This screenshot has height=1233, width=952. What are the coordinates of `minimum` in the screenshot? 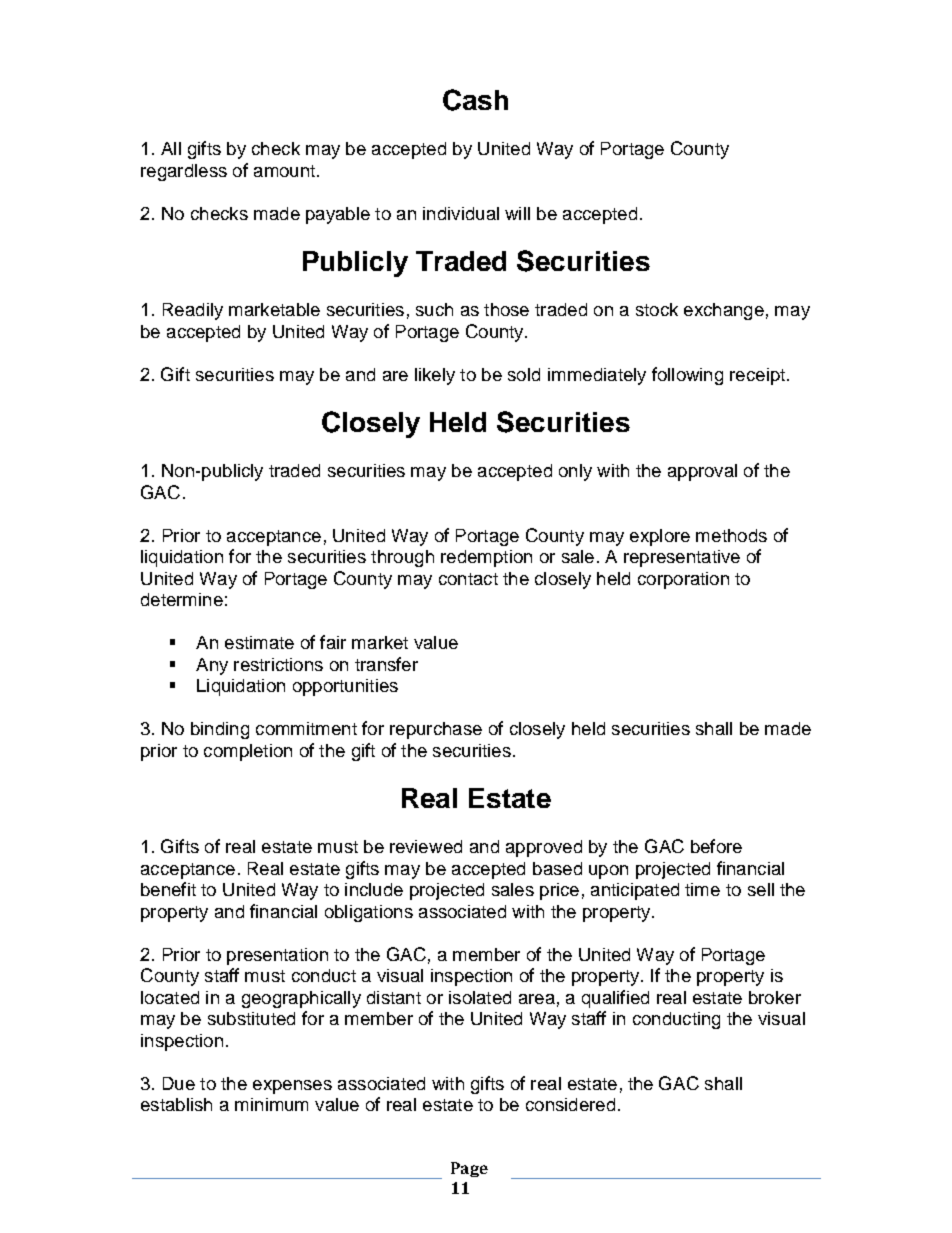 It's located at (271, 1104).
